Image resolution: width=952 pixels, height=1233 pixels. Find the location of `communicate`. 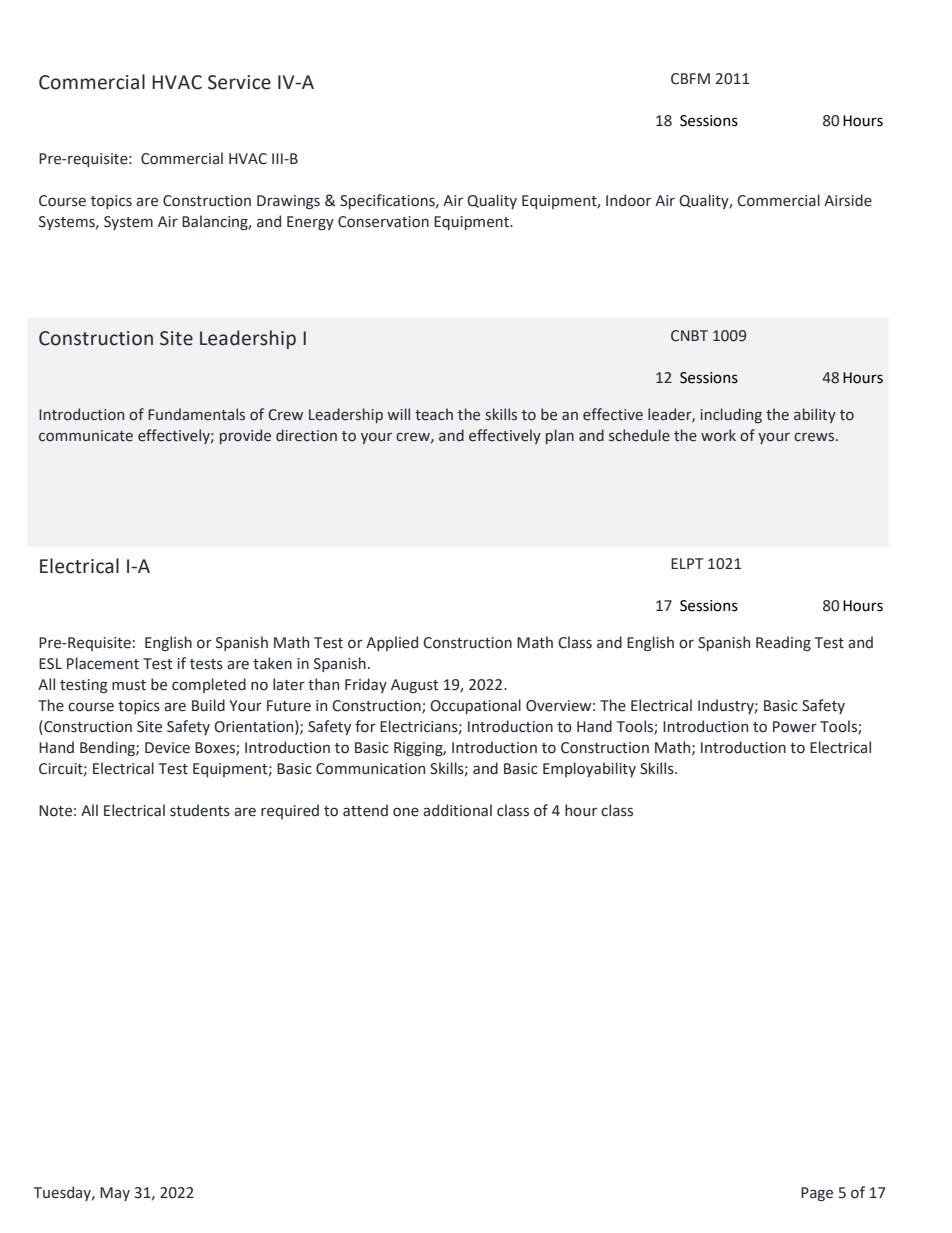

communicate is located at coordinates (86, 436).
